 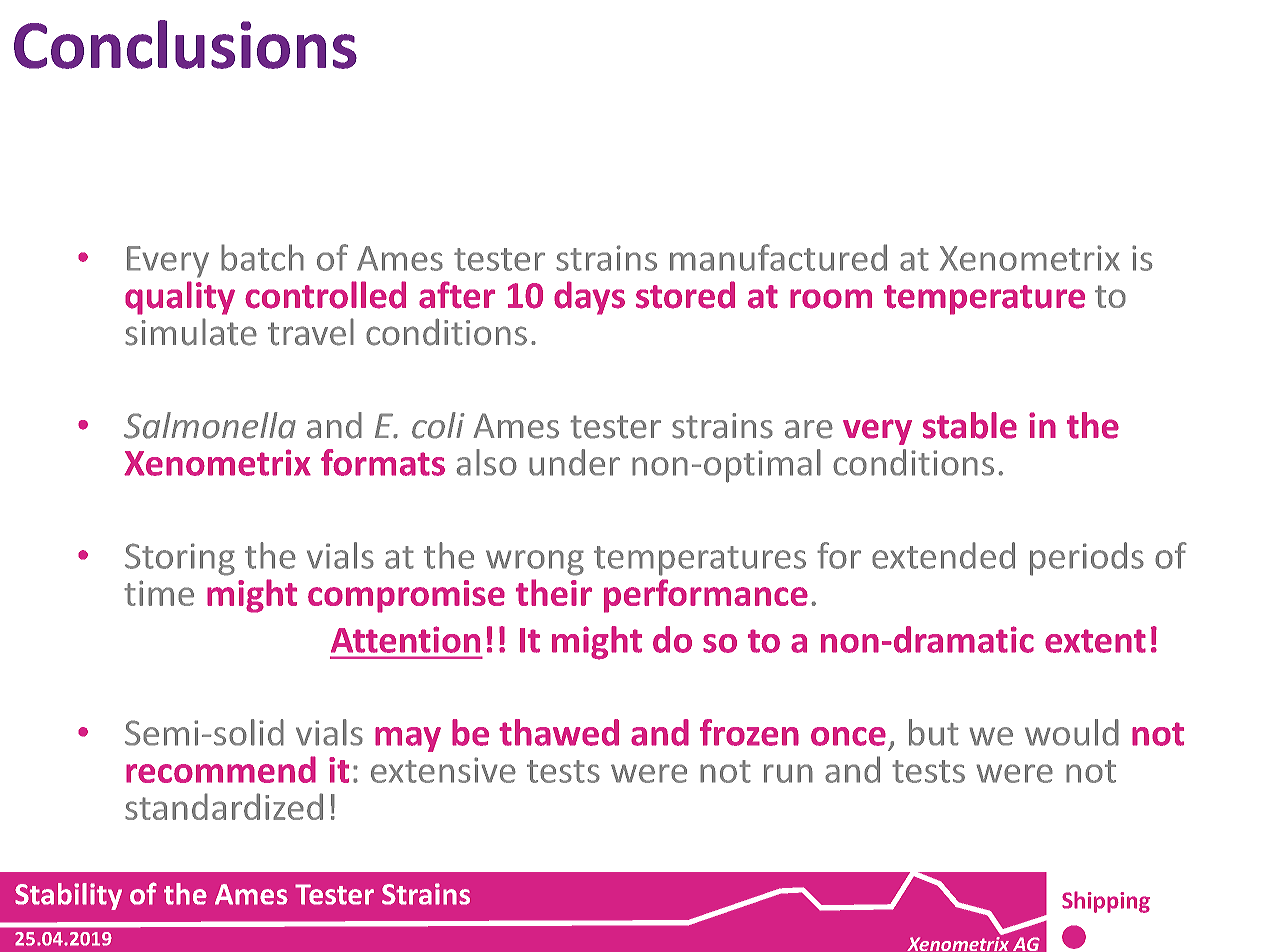 I want to click on extended, so click(x=943, y=555).
